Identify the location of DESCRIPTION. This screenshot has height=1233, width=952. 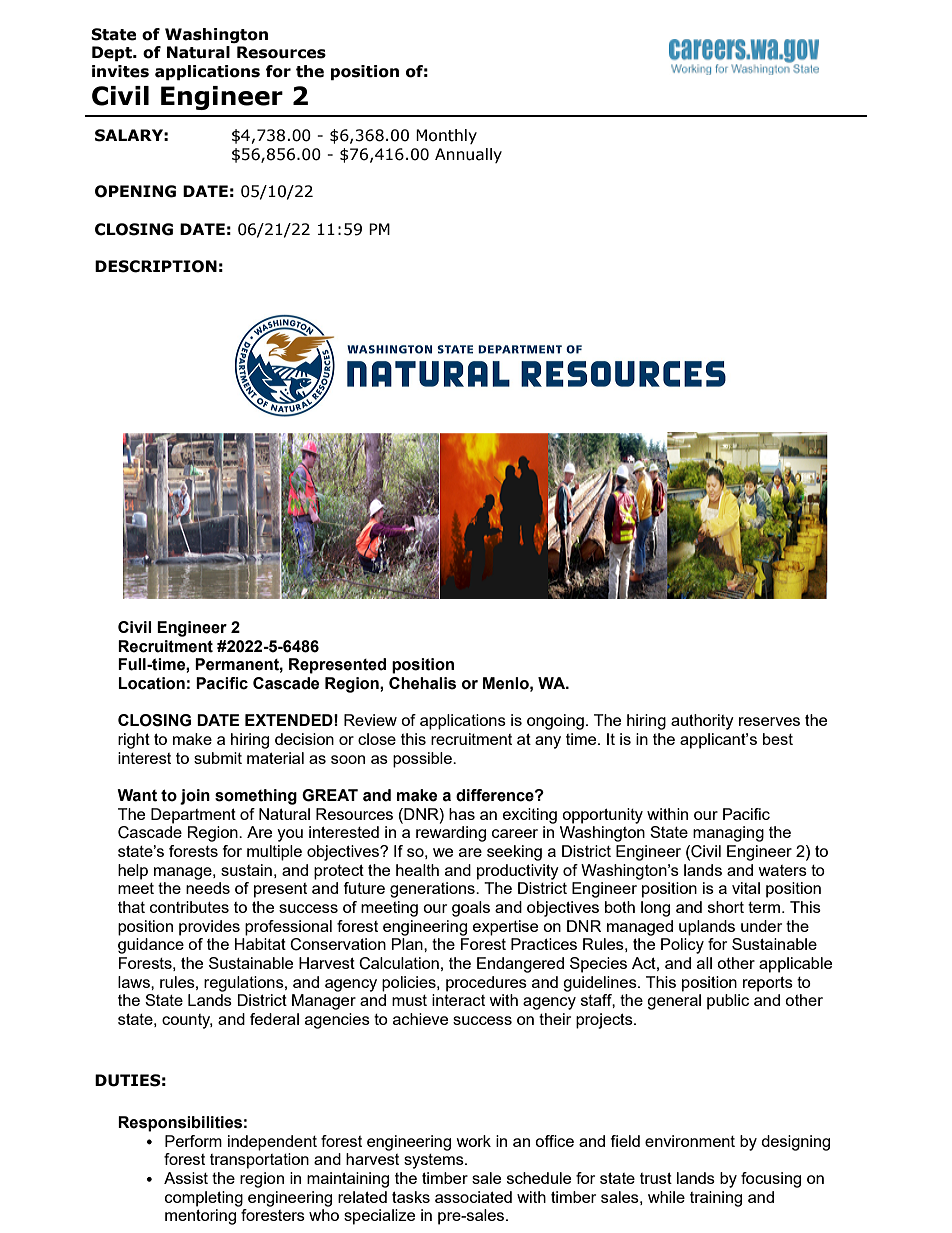
(156, 266).
